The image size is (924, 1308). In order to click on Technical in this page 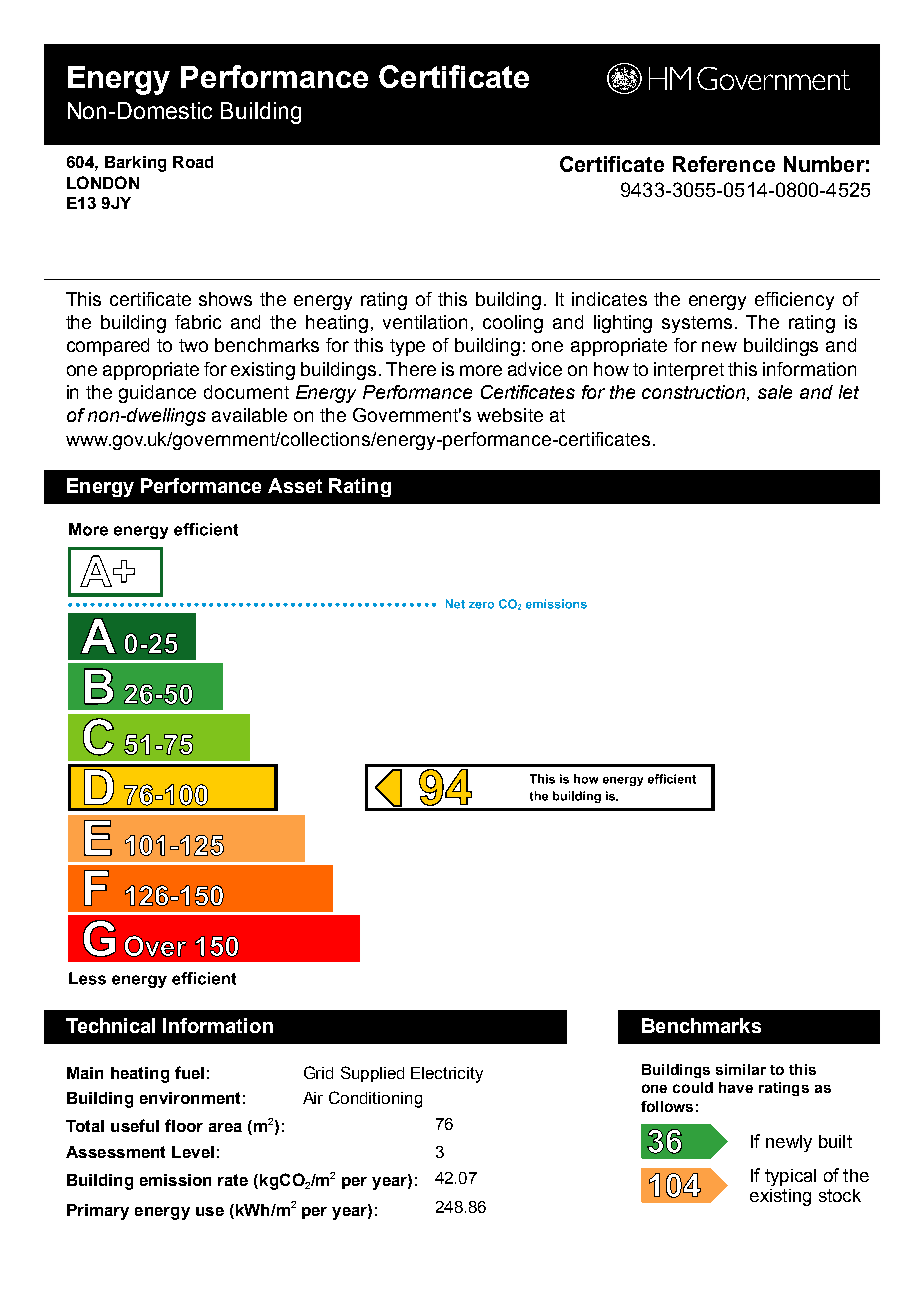, I will do `click(110, 1025)`.
